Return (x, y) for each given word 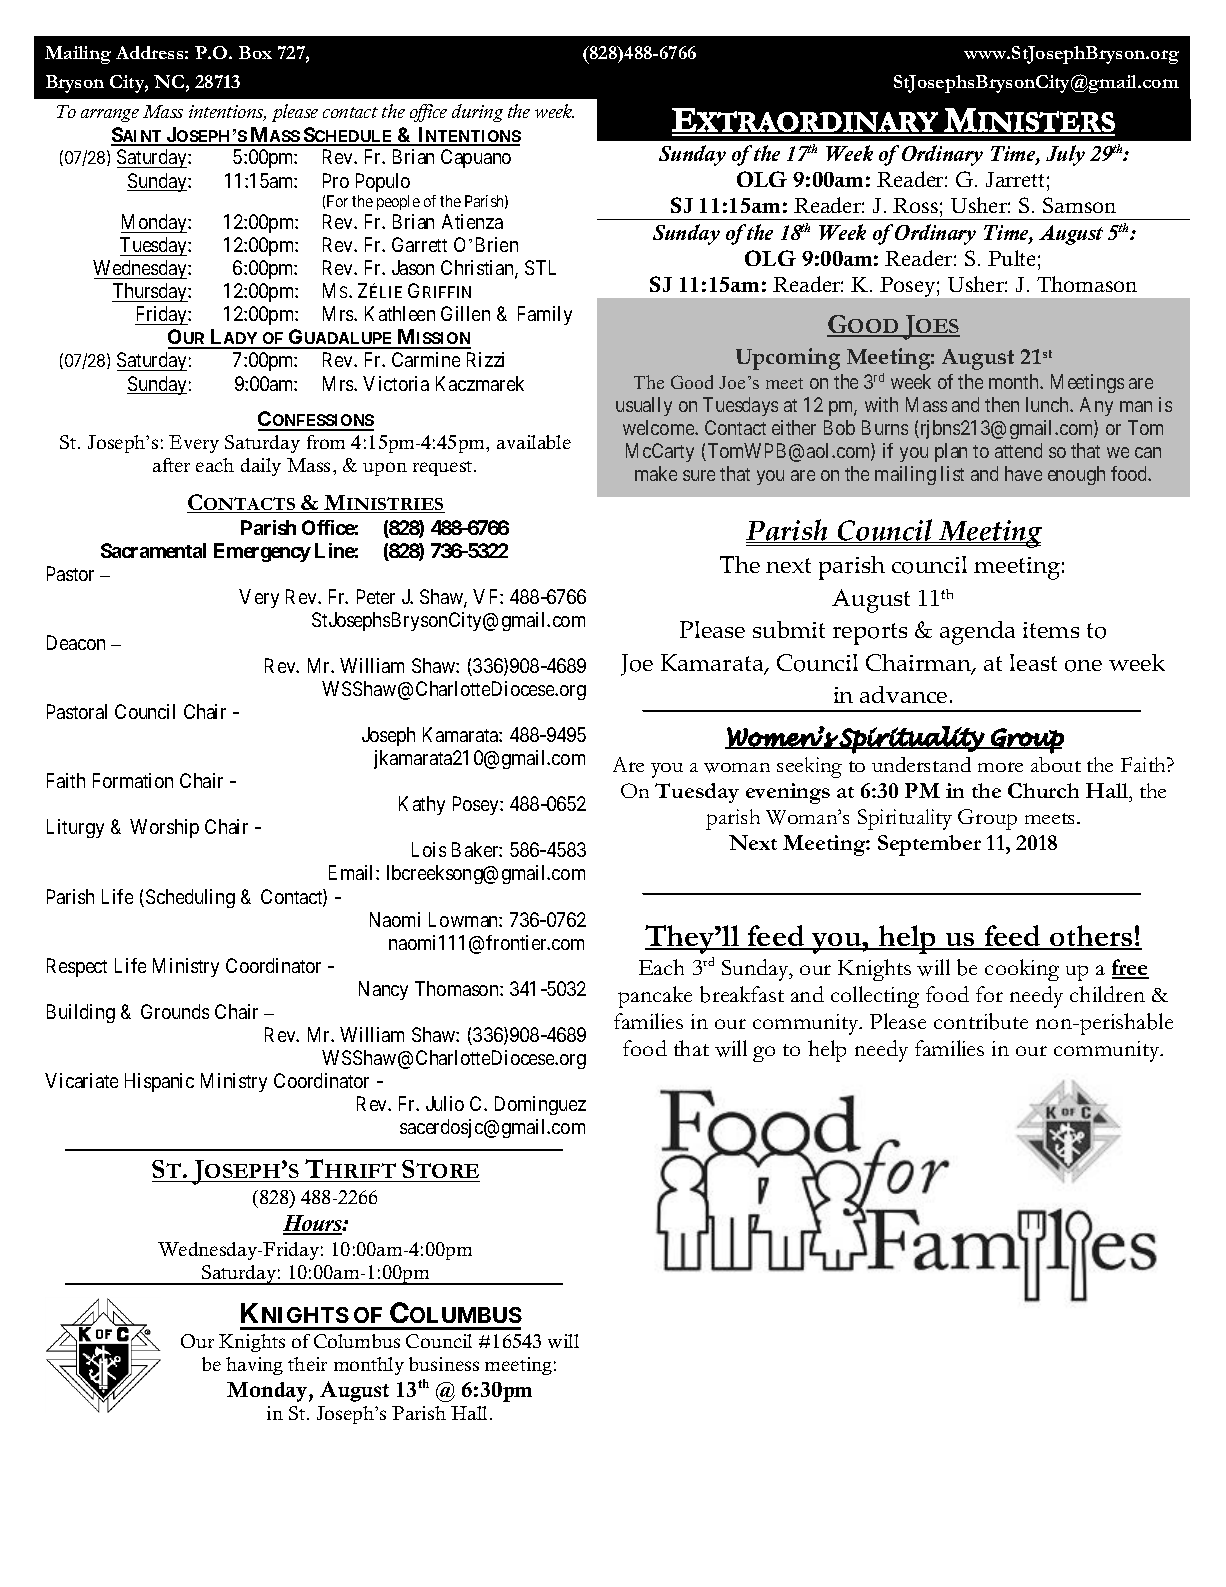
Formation (133, 780)
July (1065, 155)
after (171, 465)
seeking (809, 767)
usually (644, 406)
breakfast (742, 994)
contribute (981, 1021)
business (444, 1364)
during (477, 113)
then (1002, 404)
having (254, 1366)
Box (255, 52)
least (1033, 662)
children (1107, 994)
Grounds (175, 1011)
